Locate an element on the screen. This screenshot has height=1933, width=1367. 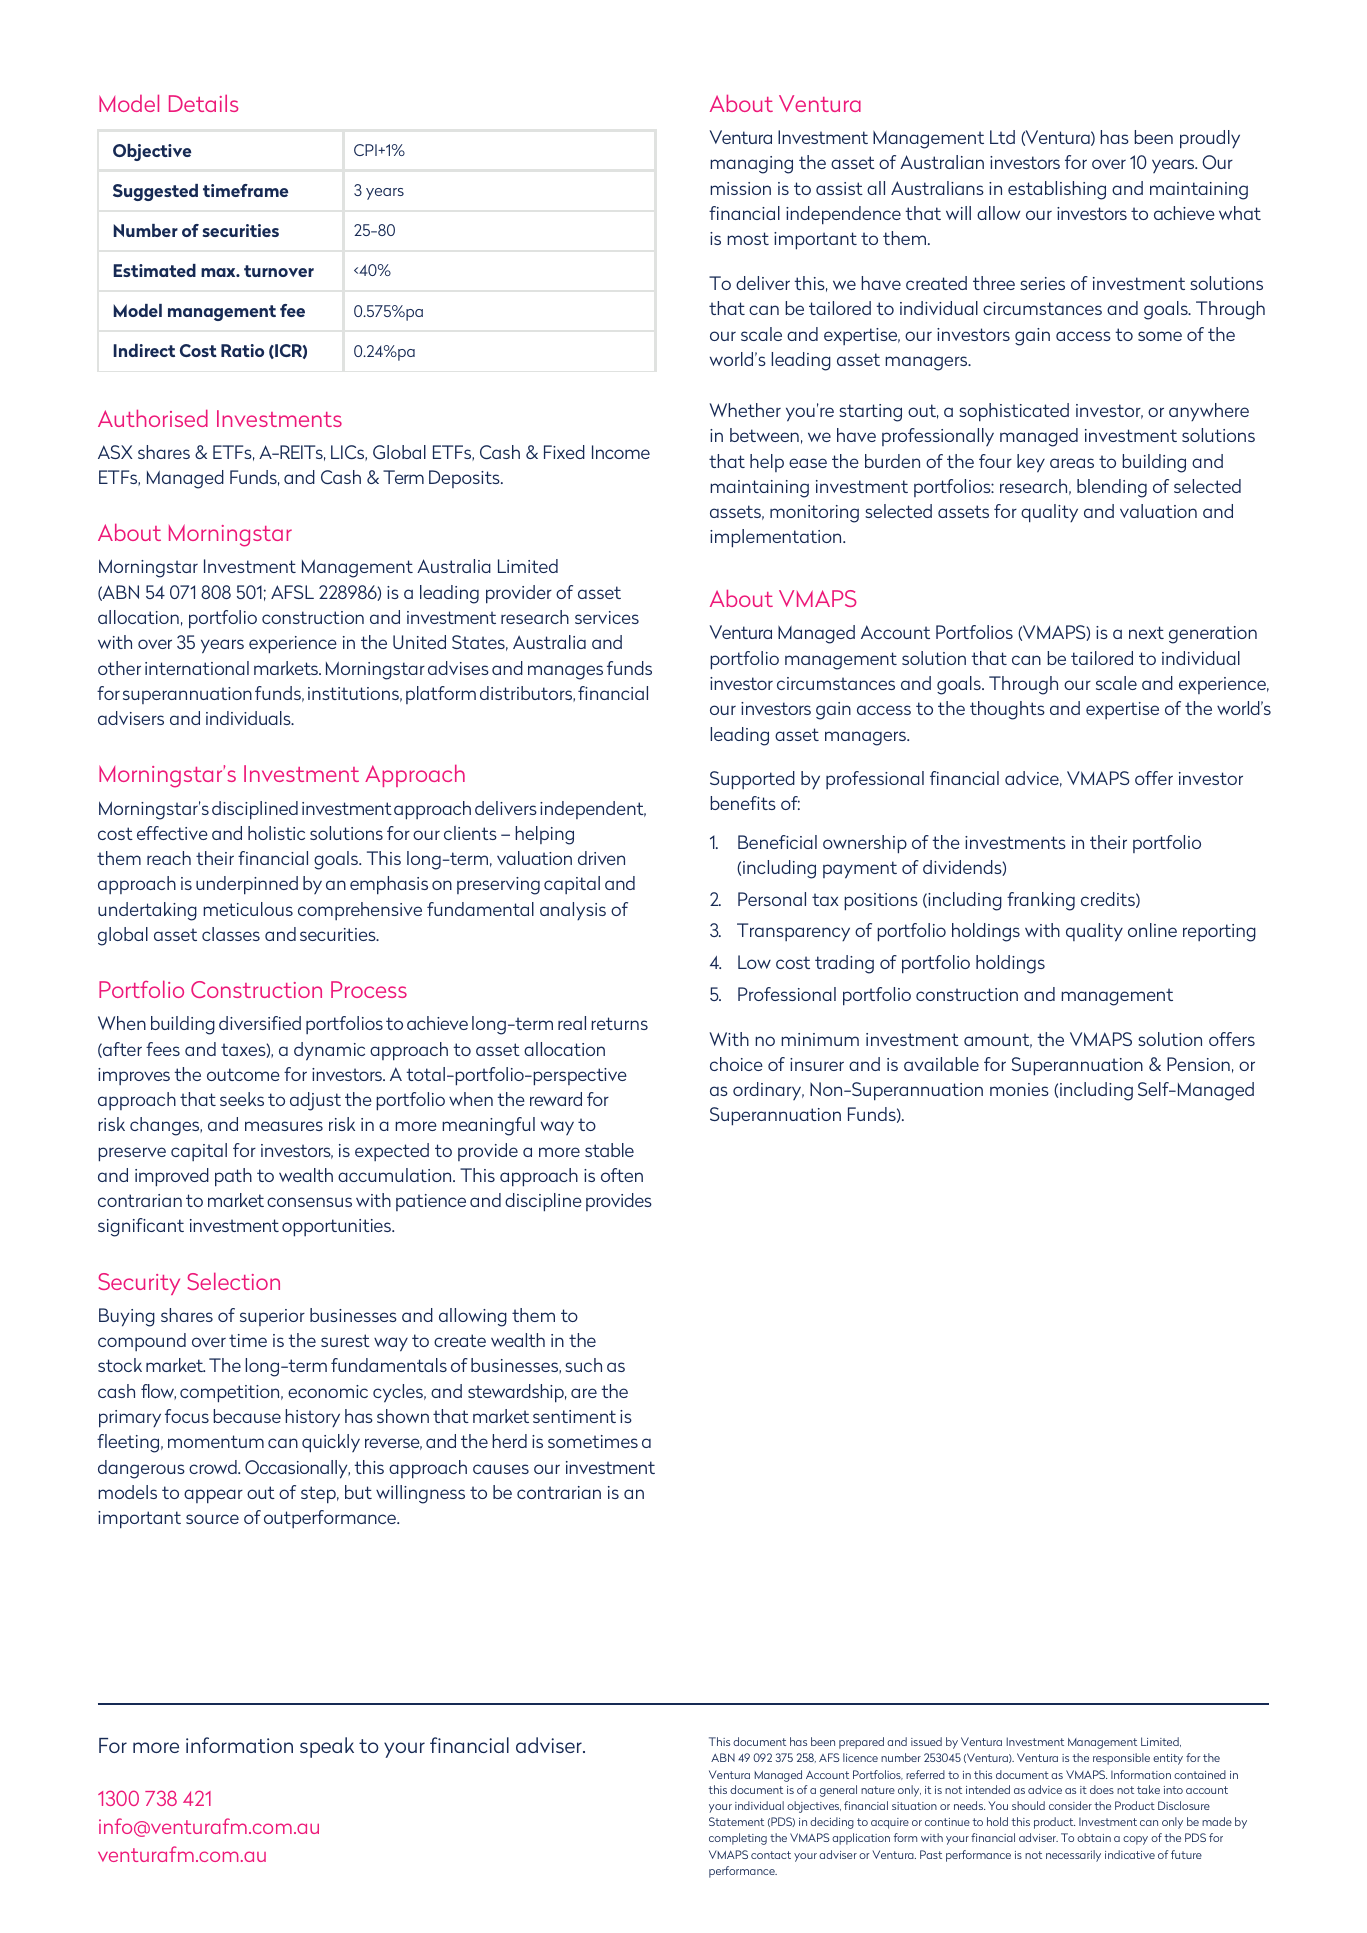
Details is located at coordinates (203, 103).
